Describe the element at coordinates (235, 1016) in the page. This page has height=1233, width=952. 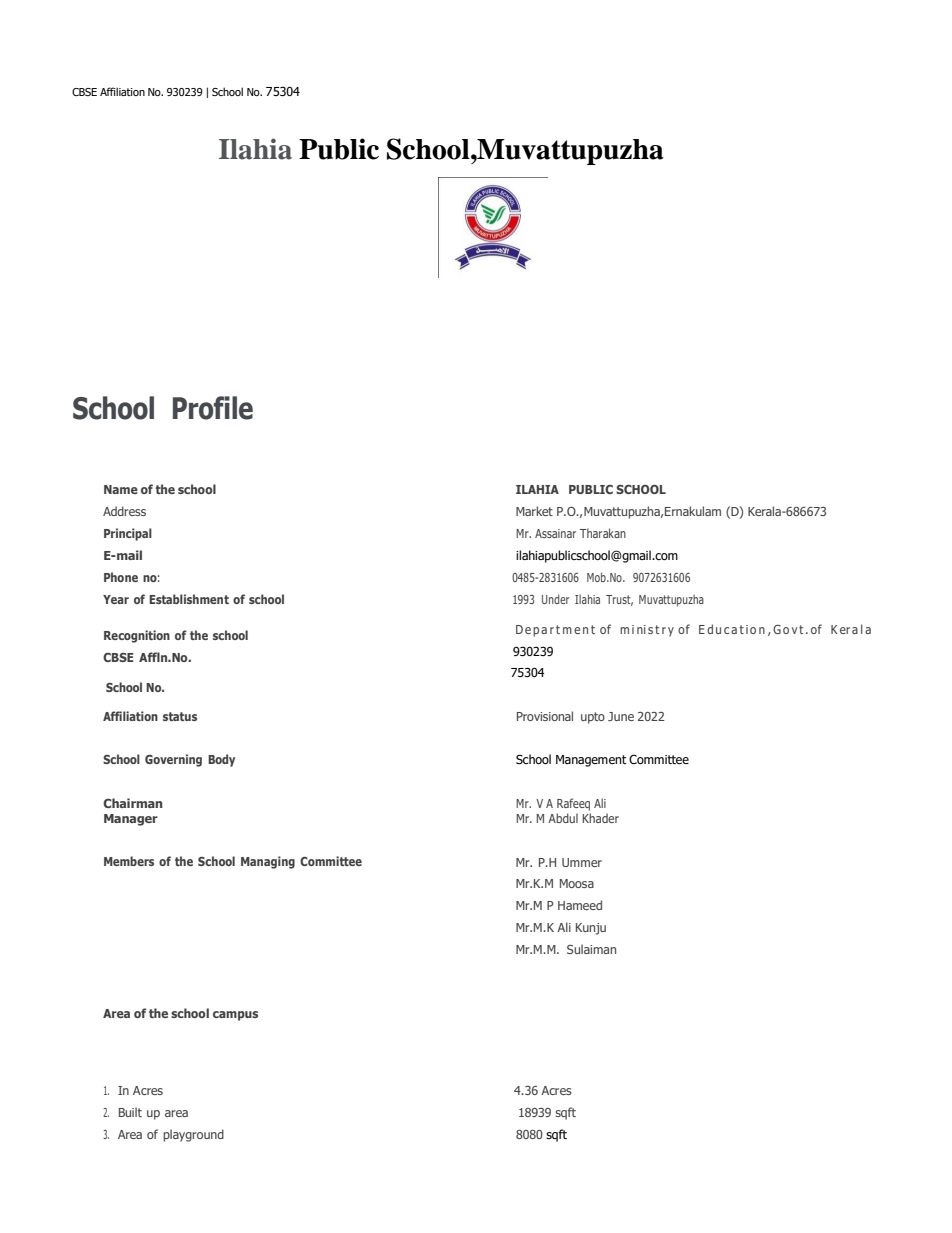
I see `campus` at that location.
